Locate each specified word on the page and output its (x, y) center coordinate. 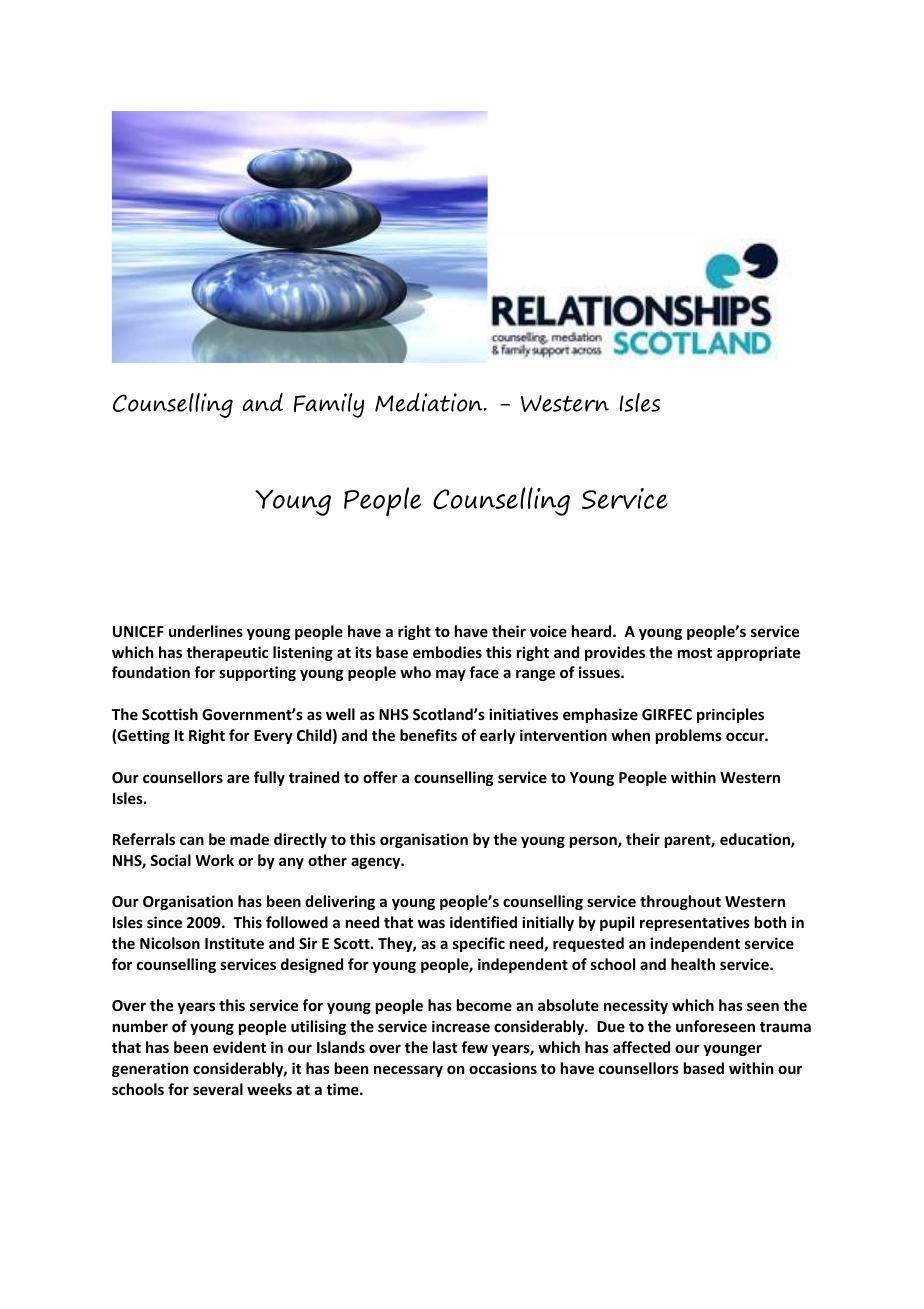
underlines (206, 631)
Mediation (430, 402)
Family (329, 405)
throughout (680, 902)
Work (214, 860)
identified (483, 922)
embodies (447, 652)
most (695, 653)
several (218, 1089)
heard (593, 631)
